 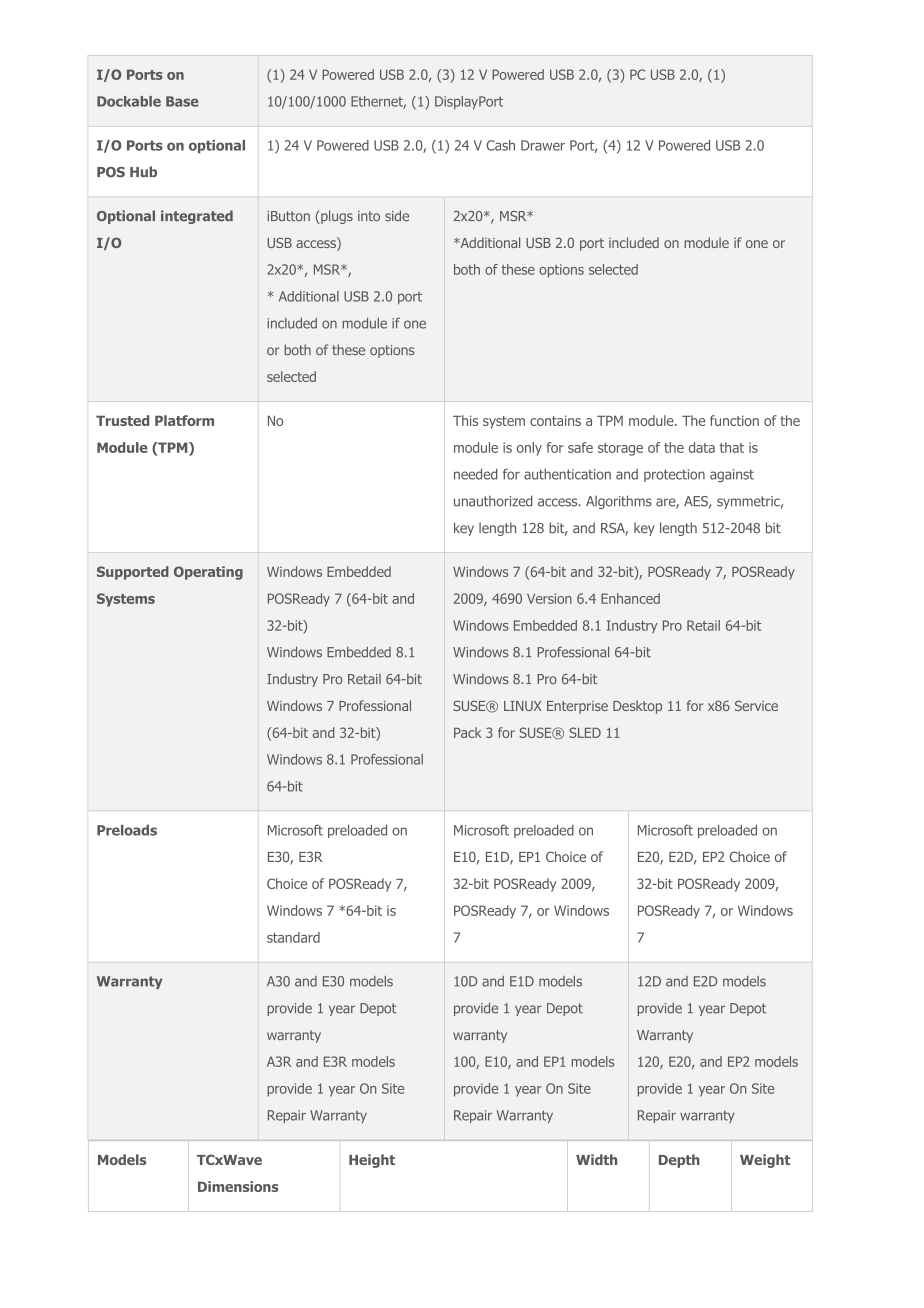 I want to click on Base, so click(x=182, y=101).
